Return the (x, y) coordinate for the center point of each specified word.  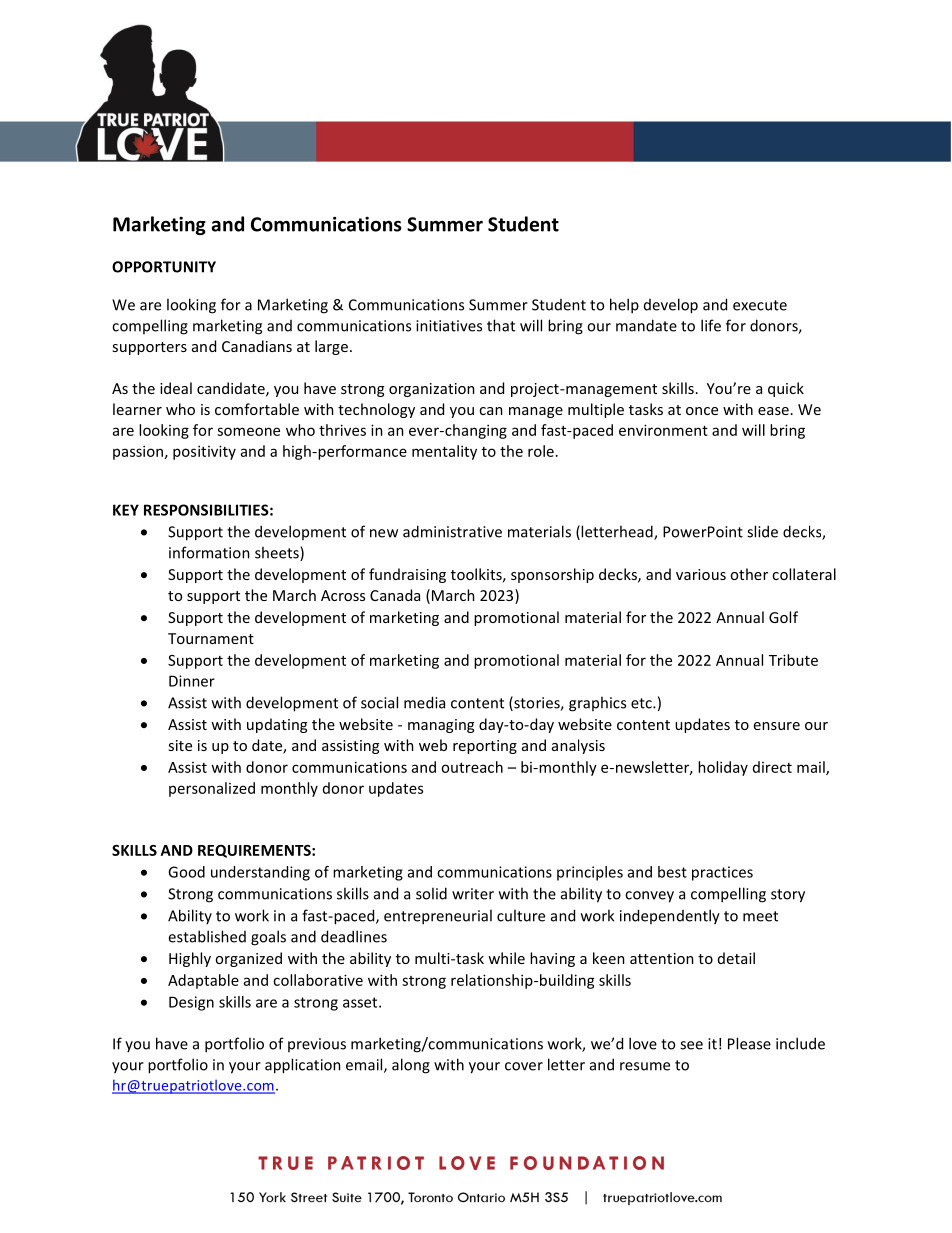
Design (191, 1003)
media (424, 702)
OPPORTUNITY (164, 267)
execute (760, 305)
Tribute (793, 660)
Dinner (192, 681)
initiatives (449, 326)
